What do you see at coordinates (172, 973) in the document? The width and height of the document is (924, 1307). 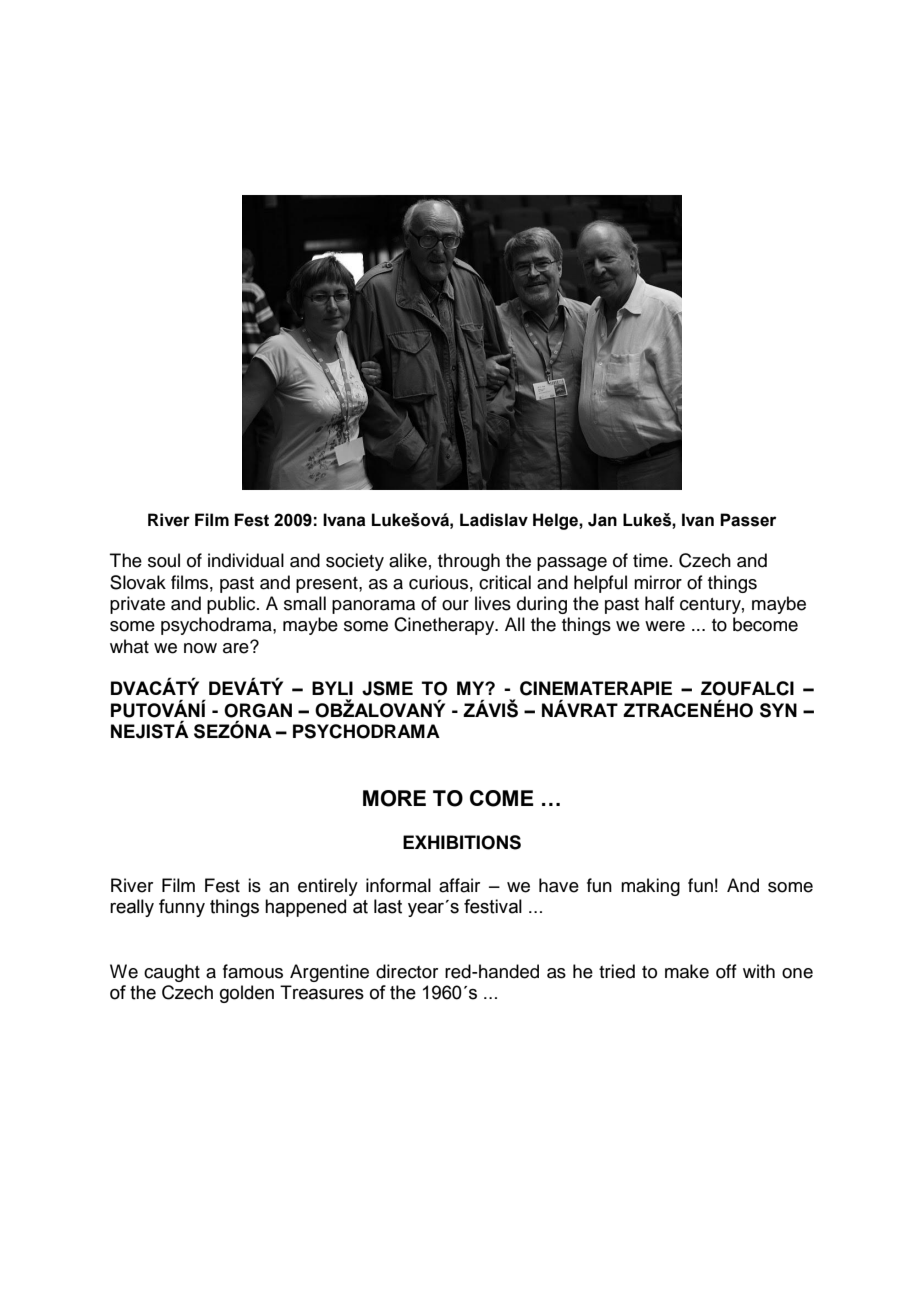 I see `caught` at bounding box center [172, 973].
